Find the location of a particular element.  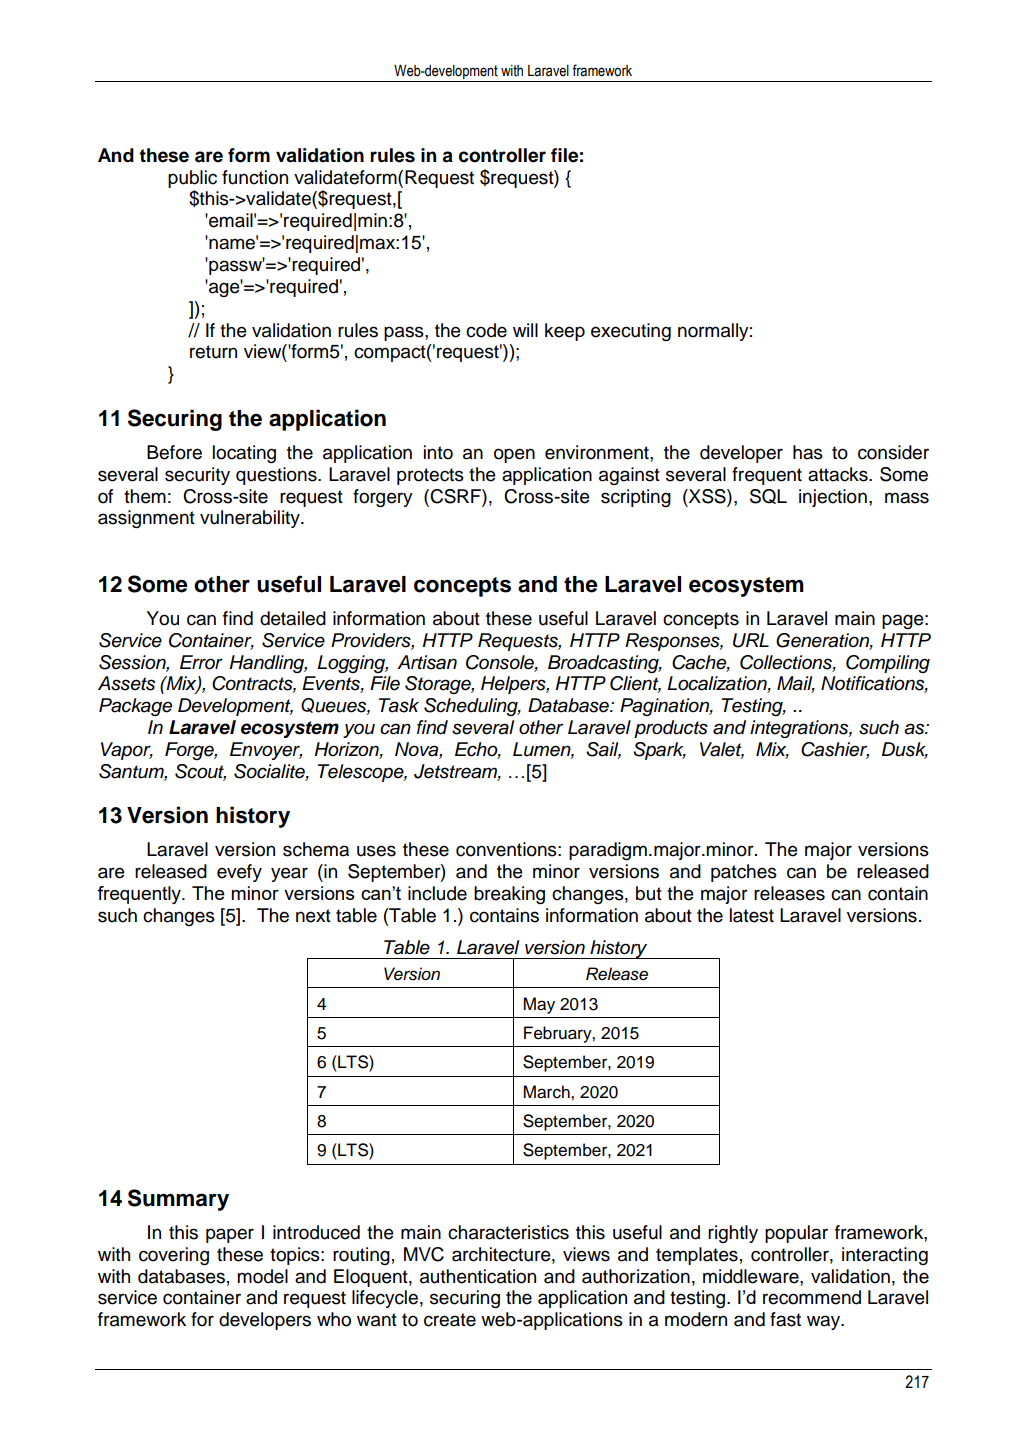

latest is located at coordinates (752, 915).
